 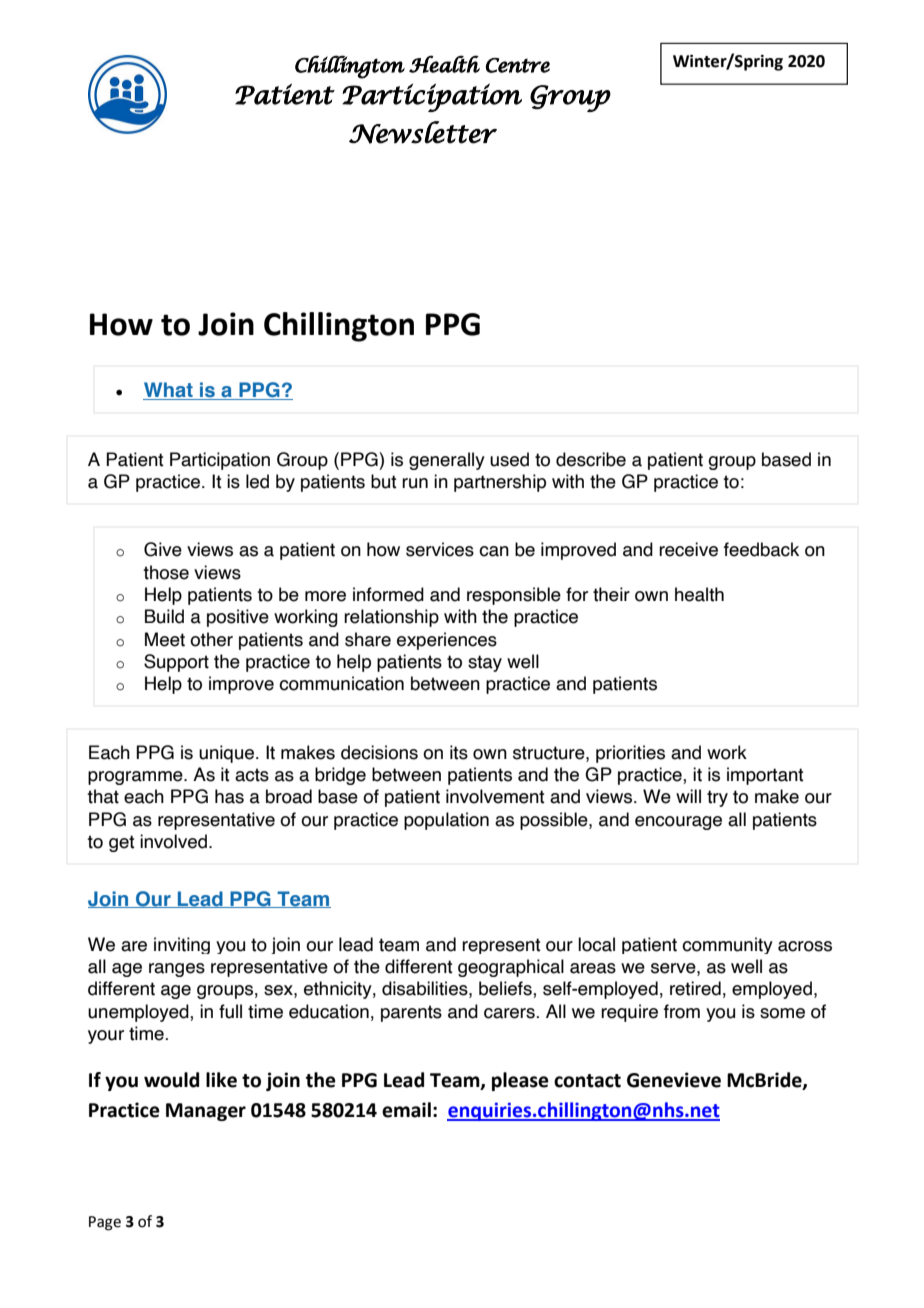 I want to click on generally, so click(x=447, y=461).
